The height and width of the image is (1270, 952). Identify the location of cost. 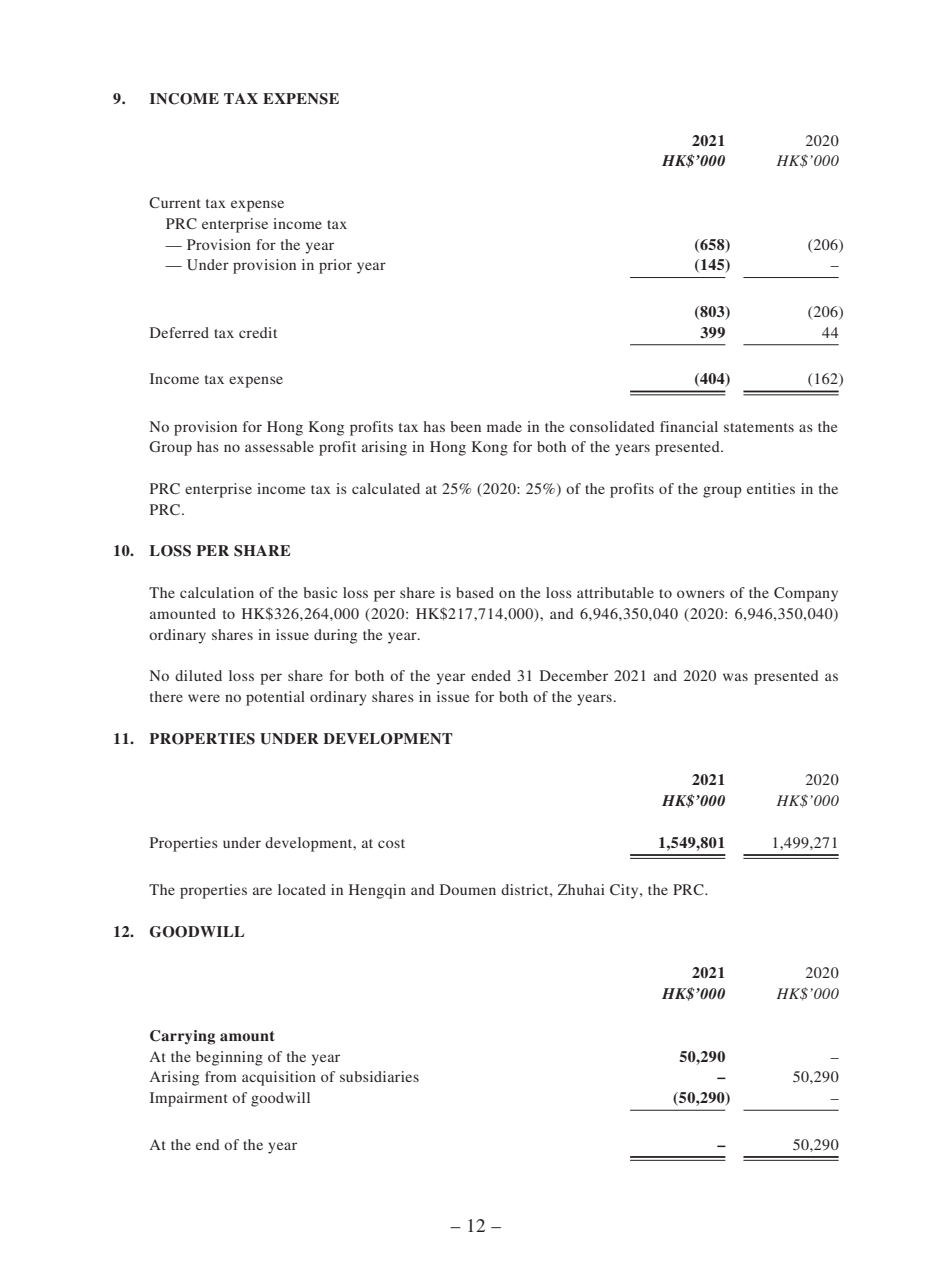
(391, 843).
